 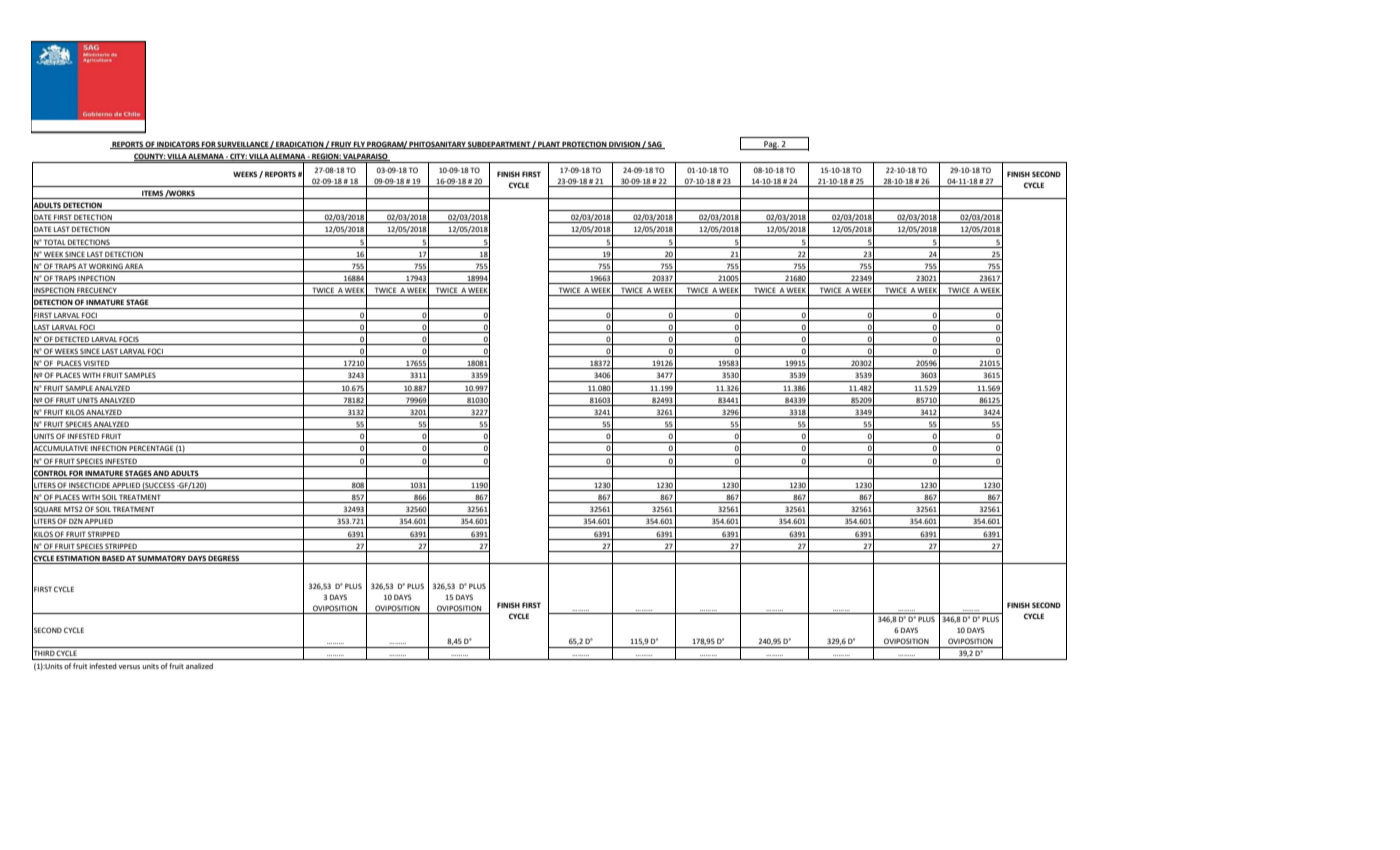 What do you see at coordinates (224, 559) in the image?
I see `DEGRESS` at bounding box center [224, 559].
